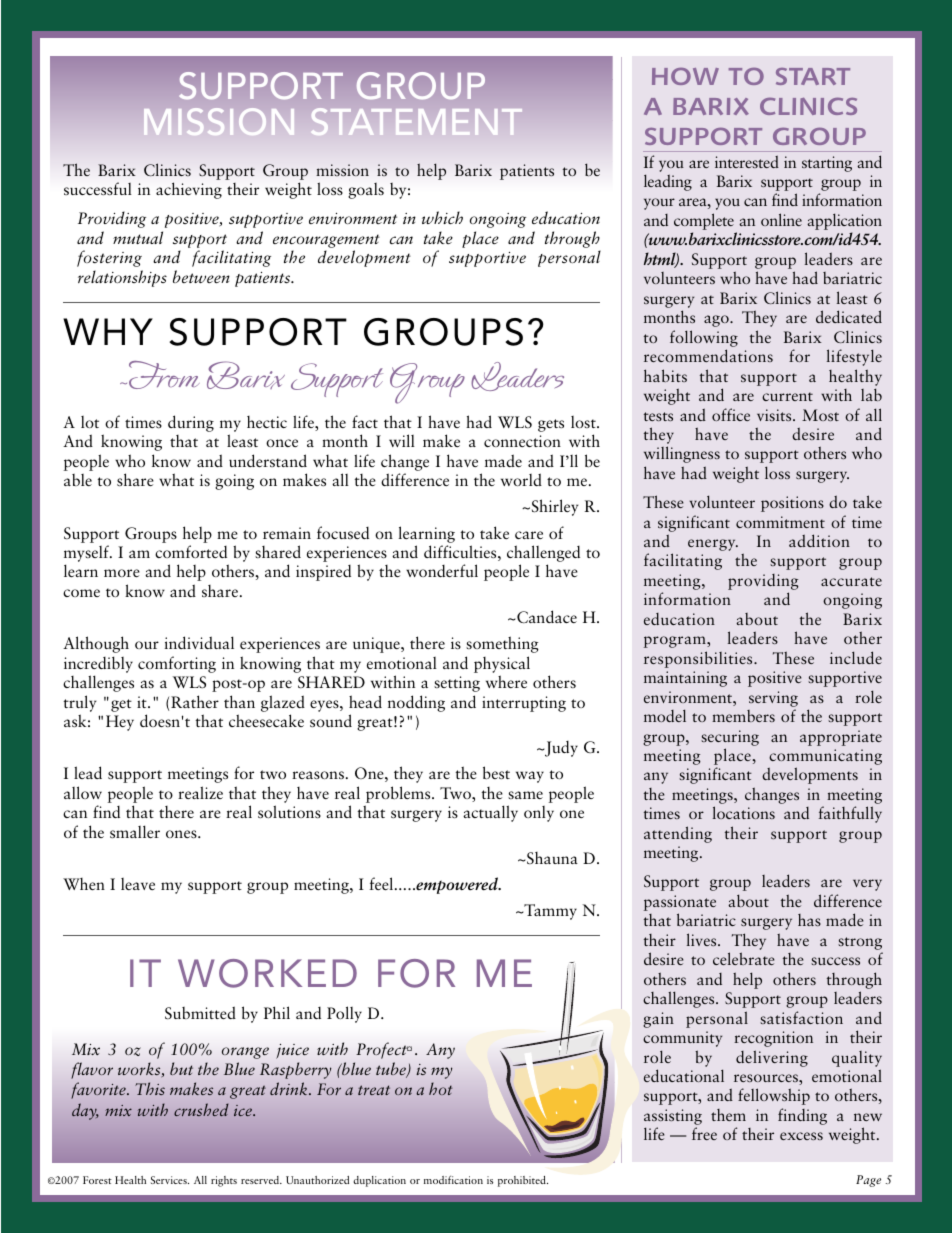 This screenshot has width=952, height=1233. What do you see at coordinates (453, 1180) in the screenshot?
I see `modification` at bounding box center [453, 1180].
